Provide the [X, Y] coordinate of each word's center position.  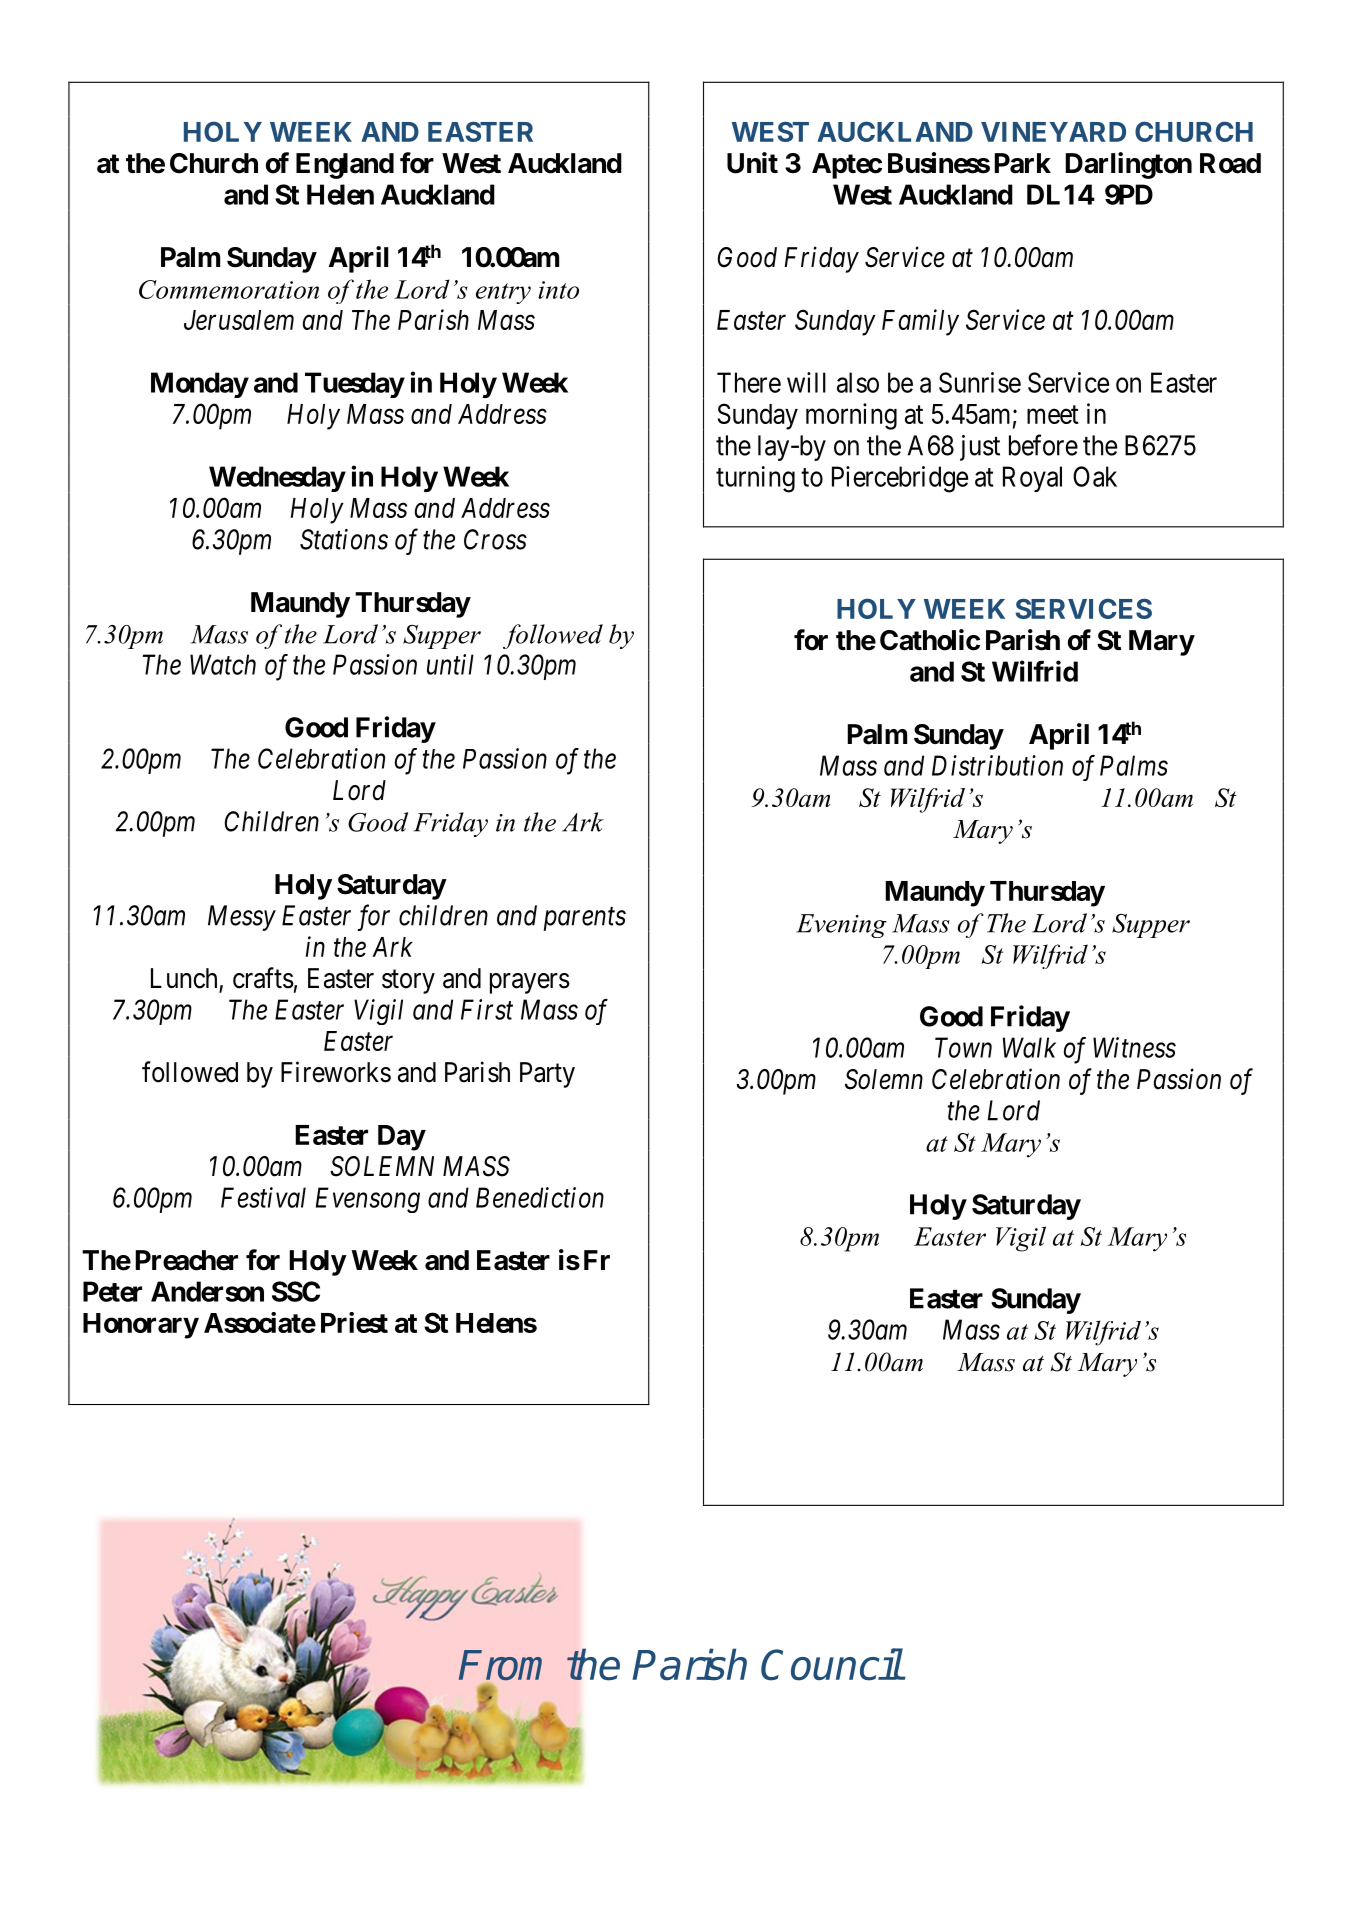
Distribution [997, 765]
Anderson [207, 1291]
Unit [752, 163]
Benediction [540, 1197]
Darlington [1128, 165]
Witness [1134, 1047]
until [450, 664]
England [345, 166]
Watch [223, 664]
